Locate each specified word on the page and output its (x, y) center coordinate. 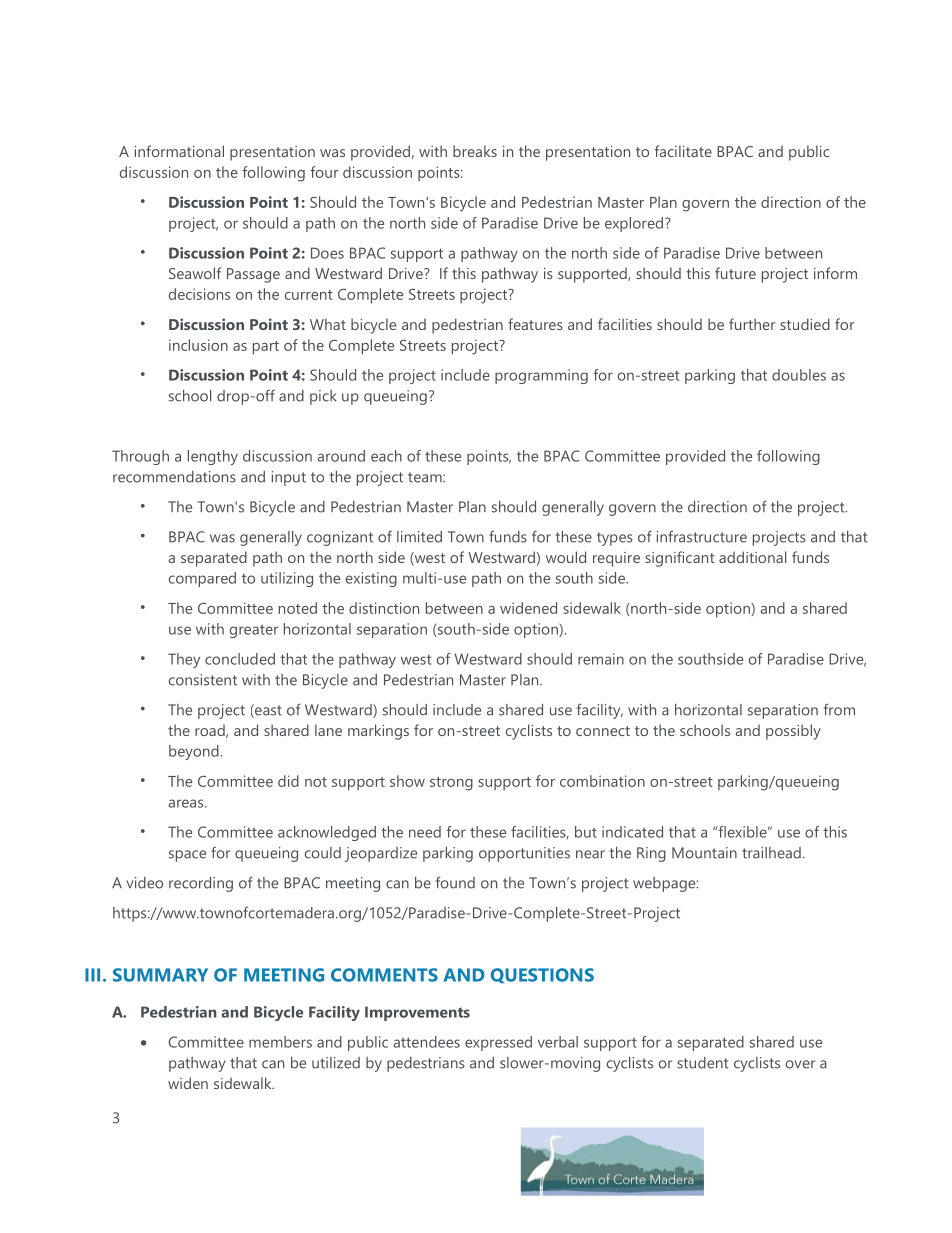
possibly (793, 732)
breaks (475, 151)
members (280, 1042)
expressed (498, 1043)
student (703, 1063)
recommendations (174, 477)
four (324, 172)
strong (451, 784)
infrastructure (702, 536)
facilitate (683, 151)
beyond (194, 752)
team (426, 477)
